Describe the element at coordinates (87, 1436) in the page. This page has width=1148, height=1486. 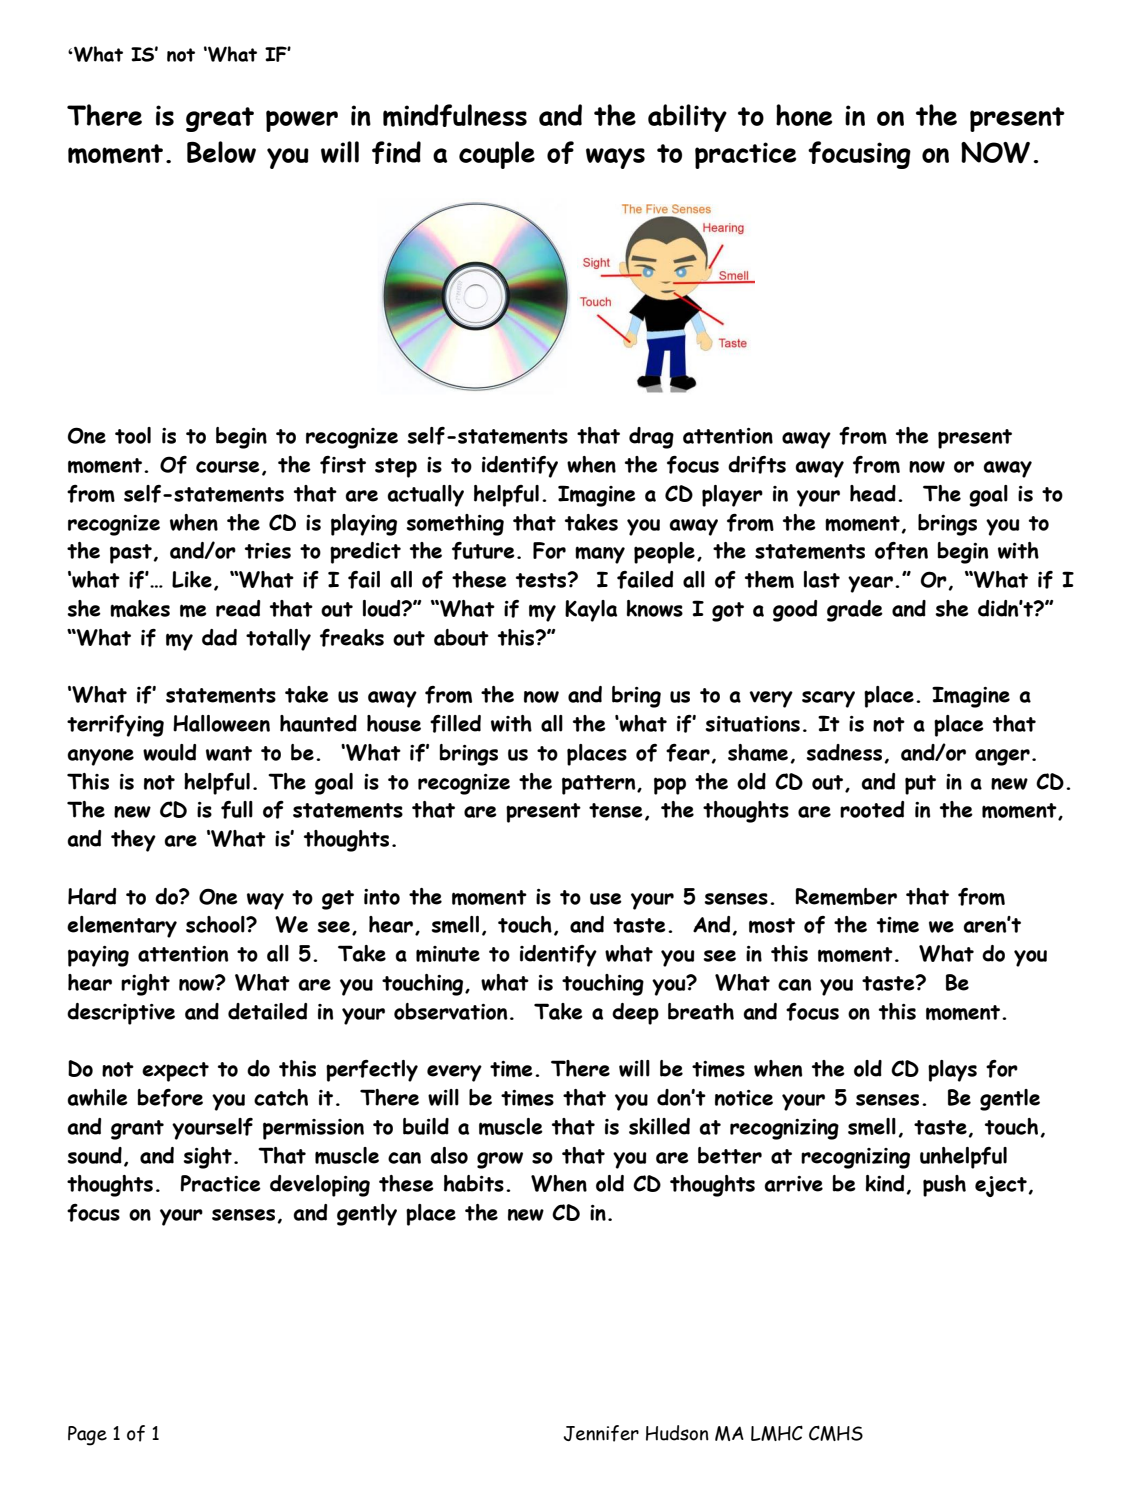
I see `Page` at that location.
